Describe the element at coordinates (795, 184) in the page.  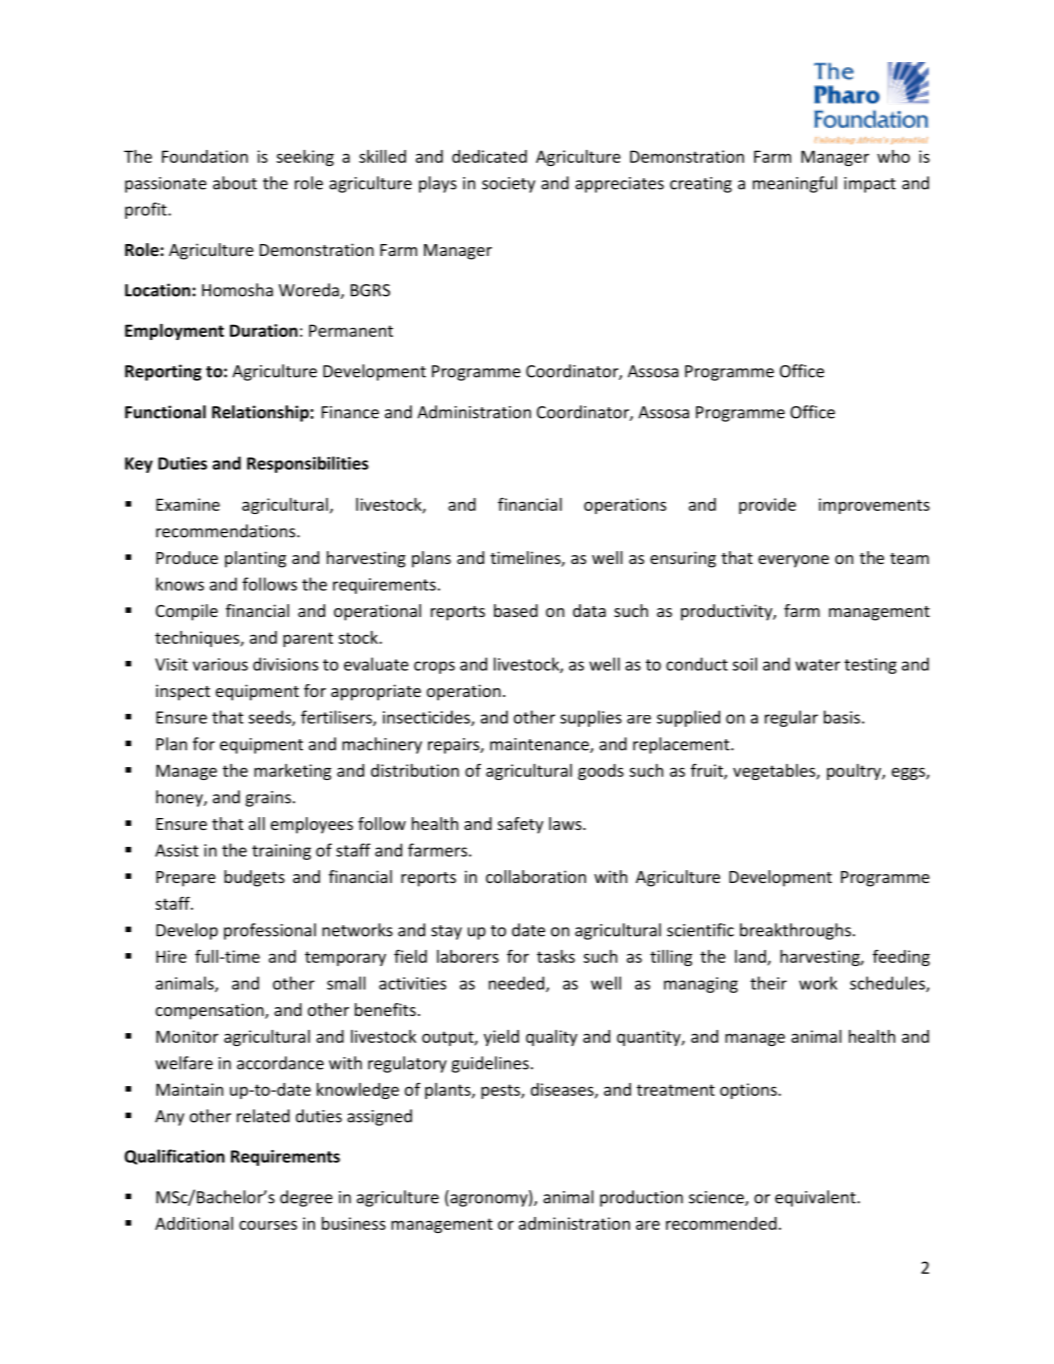
I see `meaningful` at that location.
